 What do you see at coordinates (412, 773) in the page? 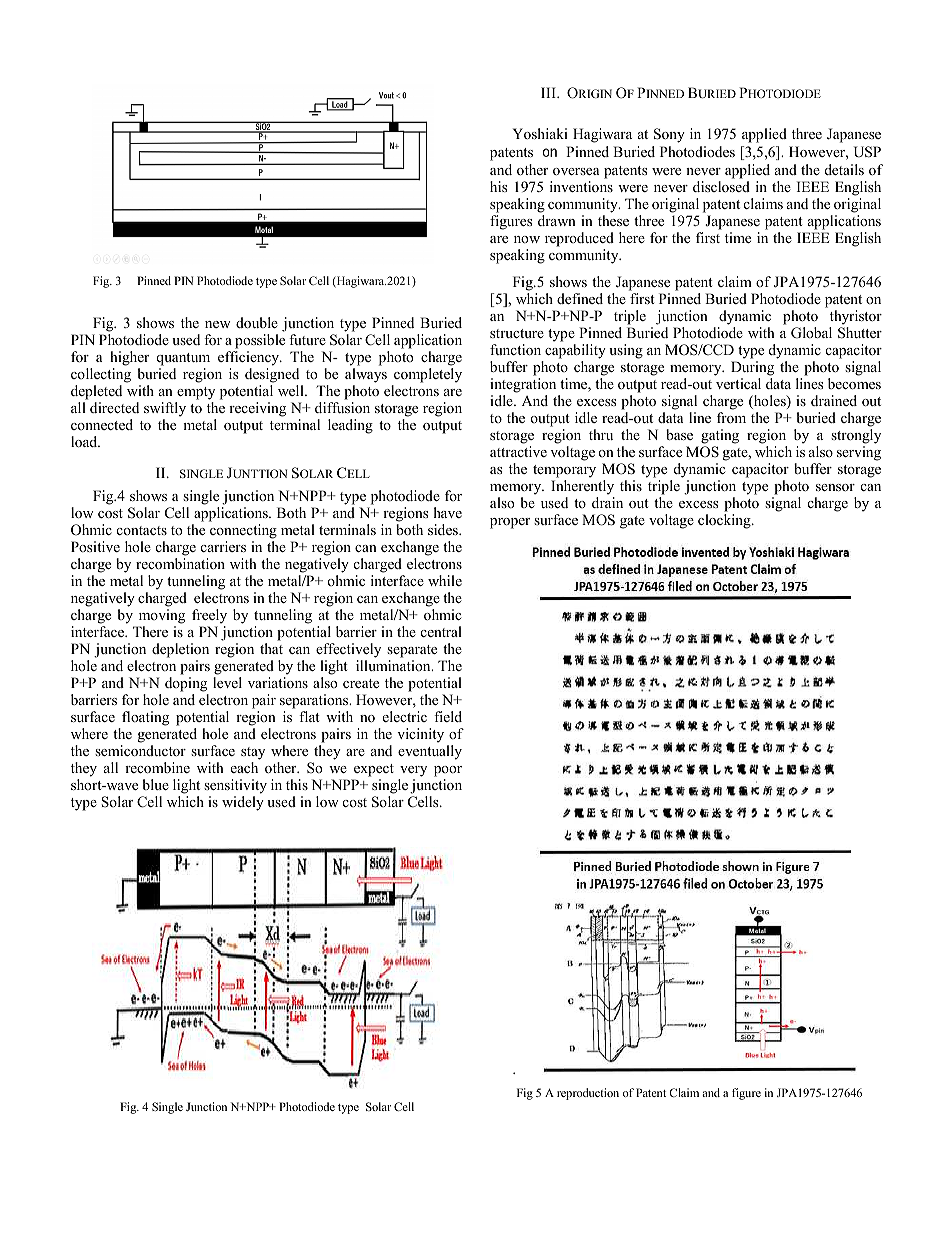
I see `very` at bounding box center [412, 773].
